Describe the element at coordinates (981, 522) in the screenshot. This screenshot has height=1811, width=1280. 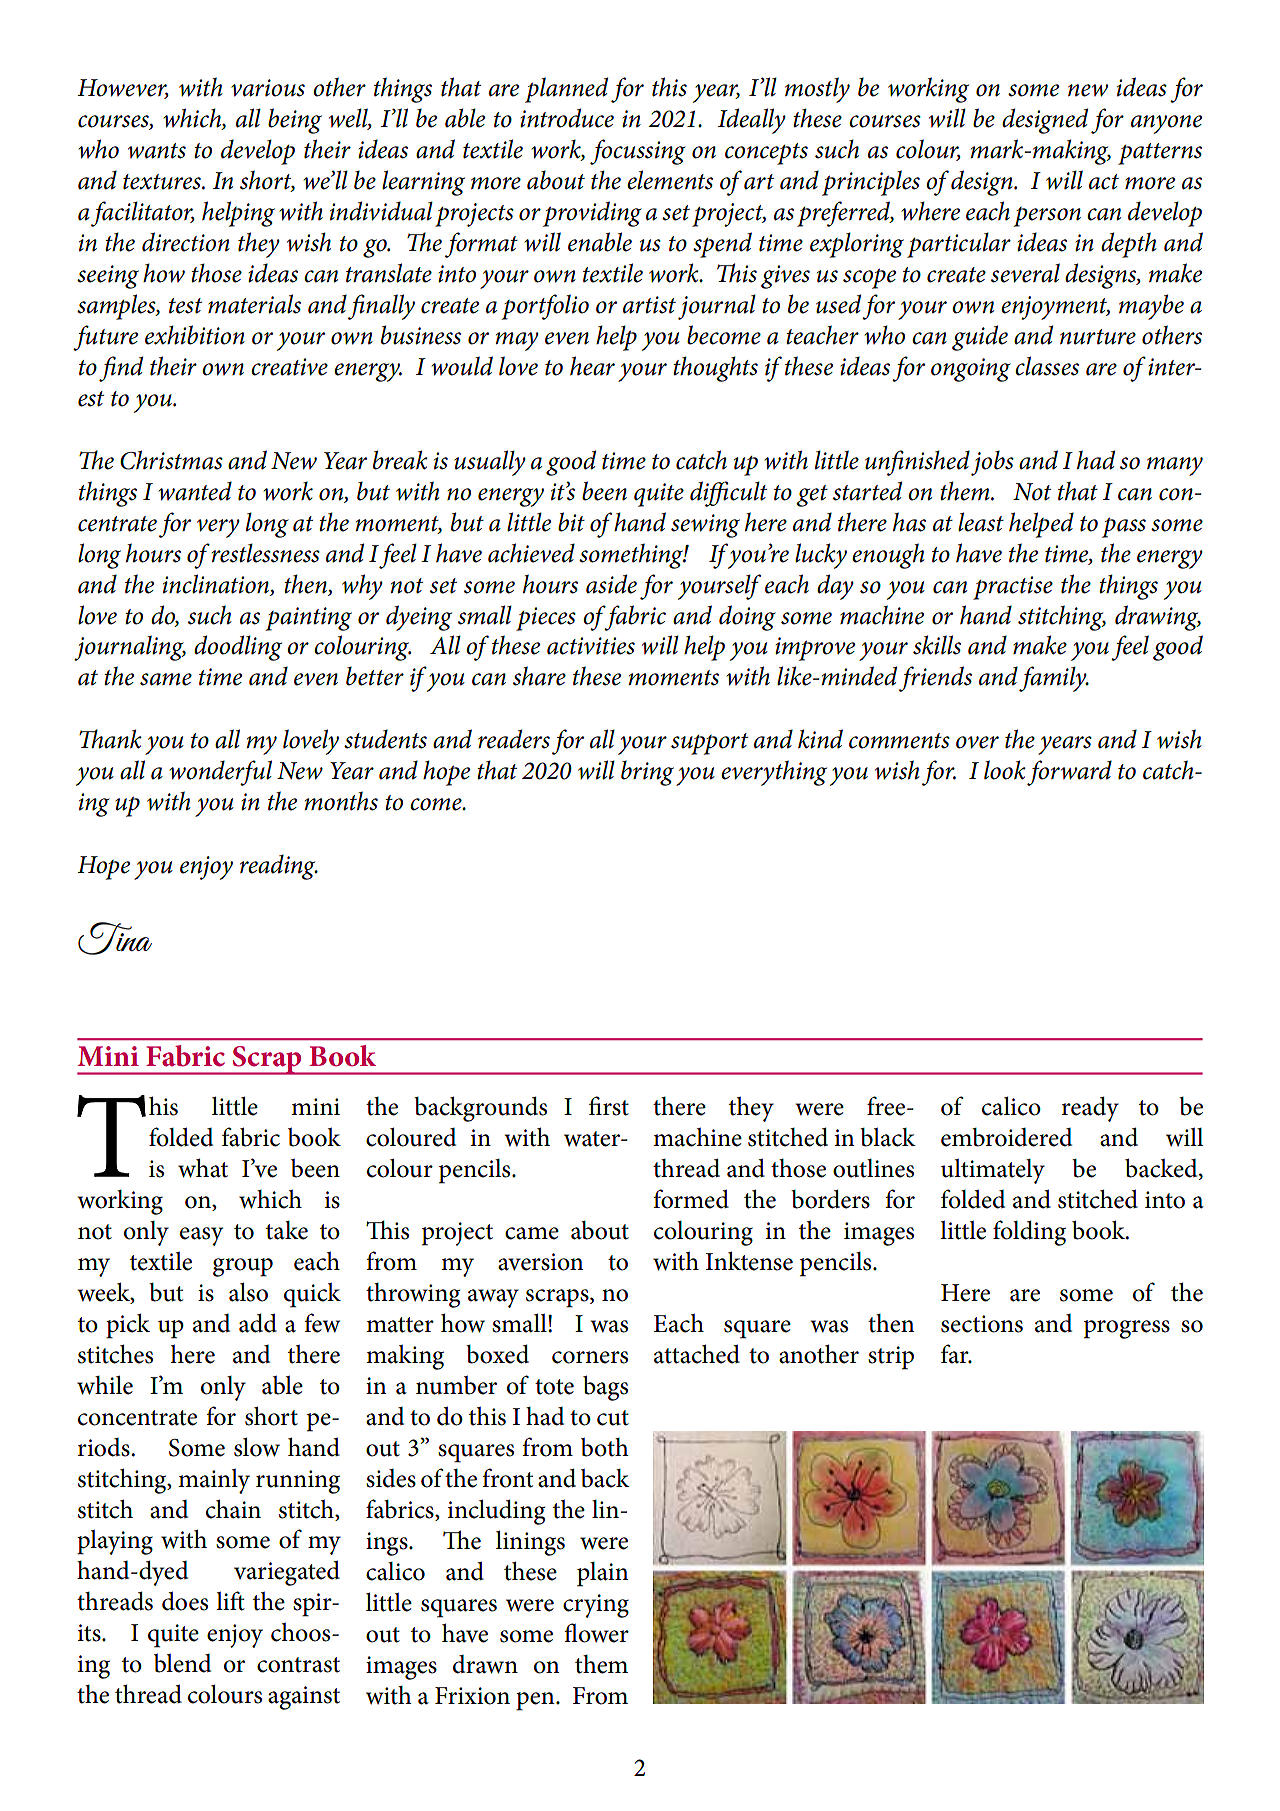
I see `least` at that location.
